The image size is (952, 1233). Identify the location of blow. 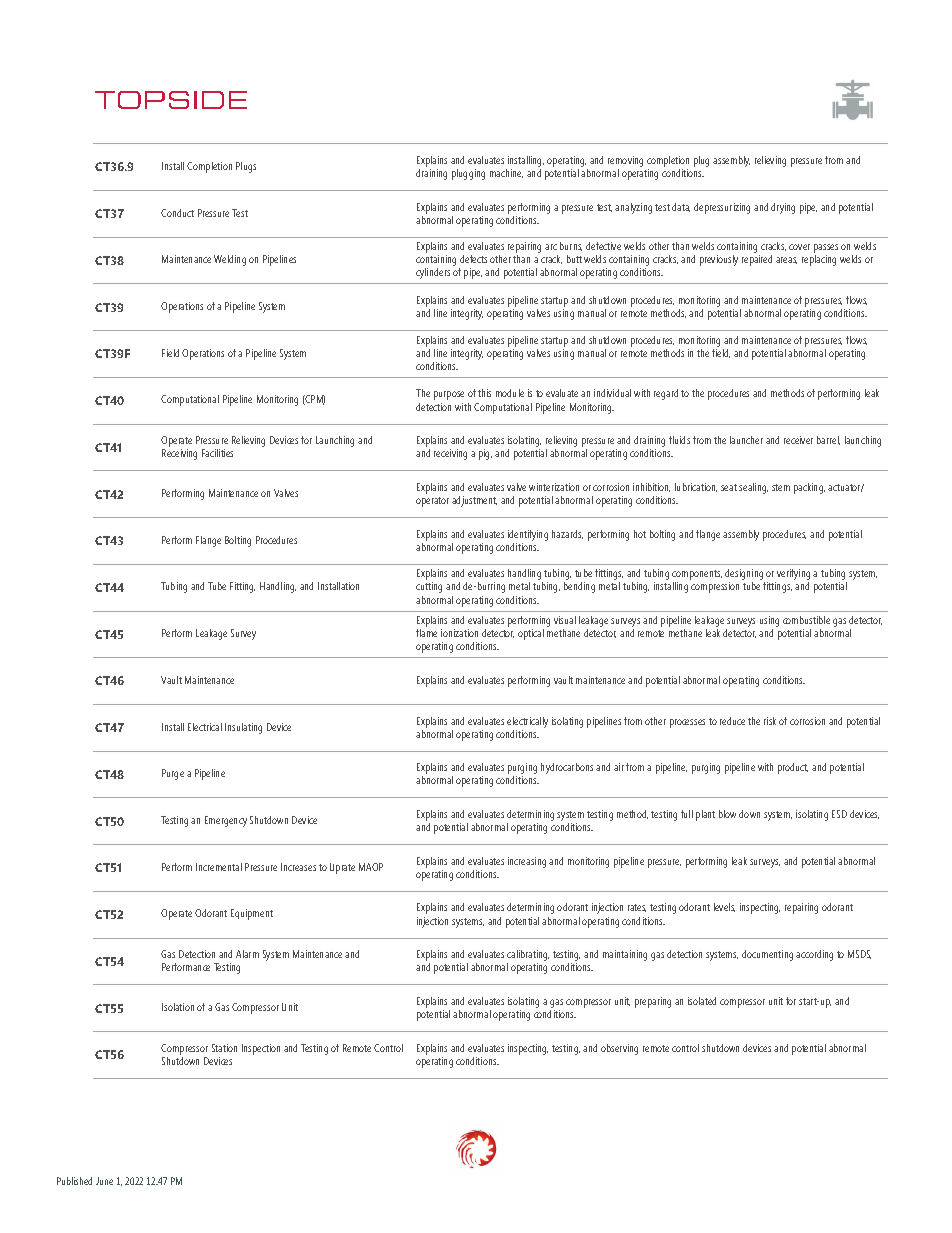
(727, 814).
